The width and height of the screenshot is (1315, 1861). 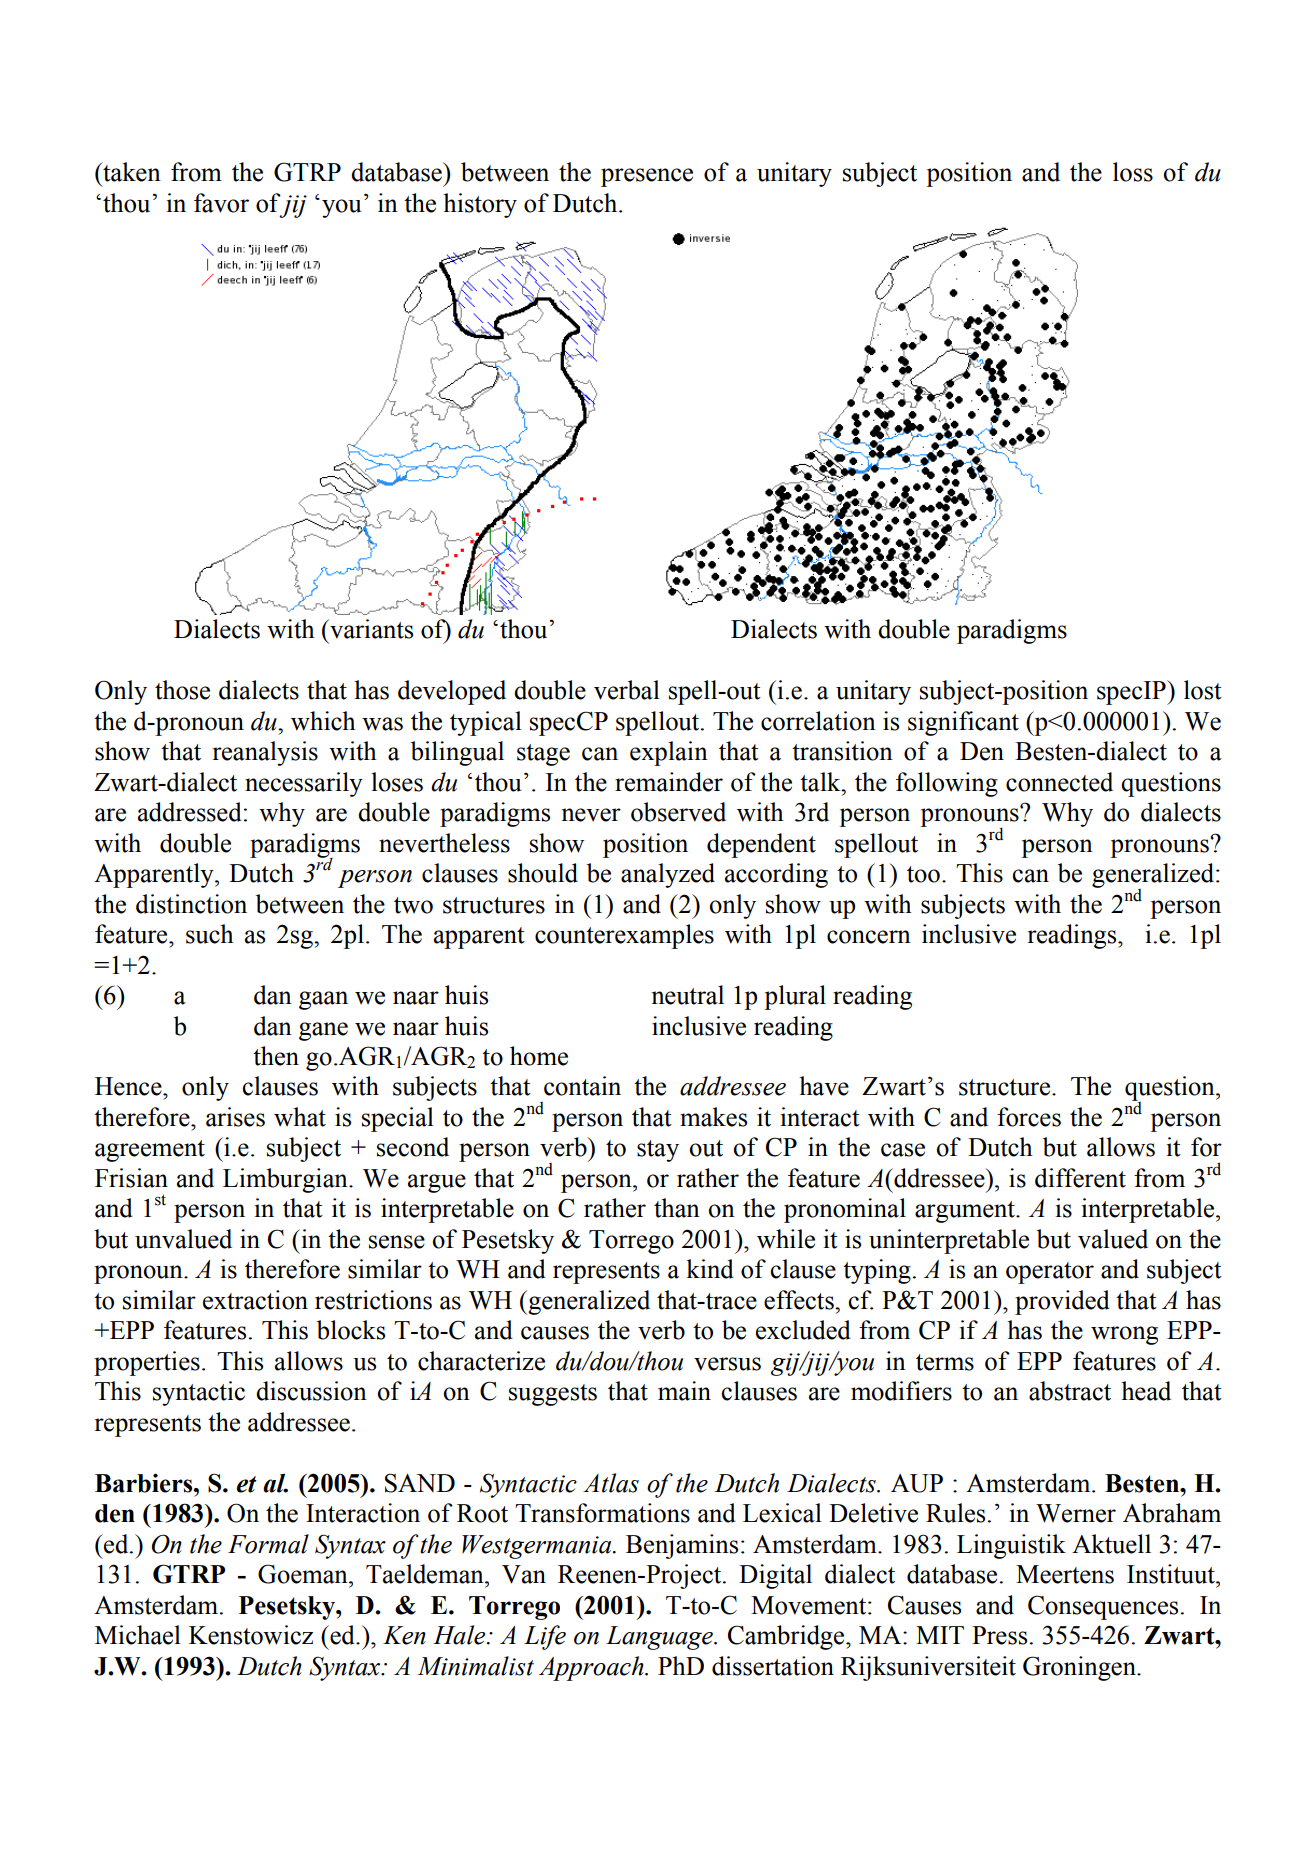 I want to click on Language, so click(x=660, y=1638).
